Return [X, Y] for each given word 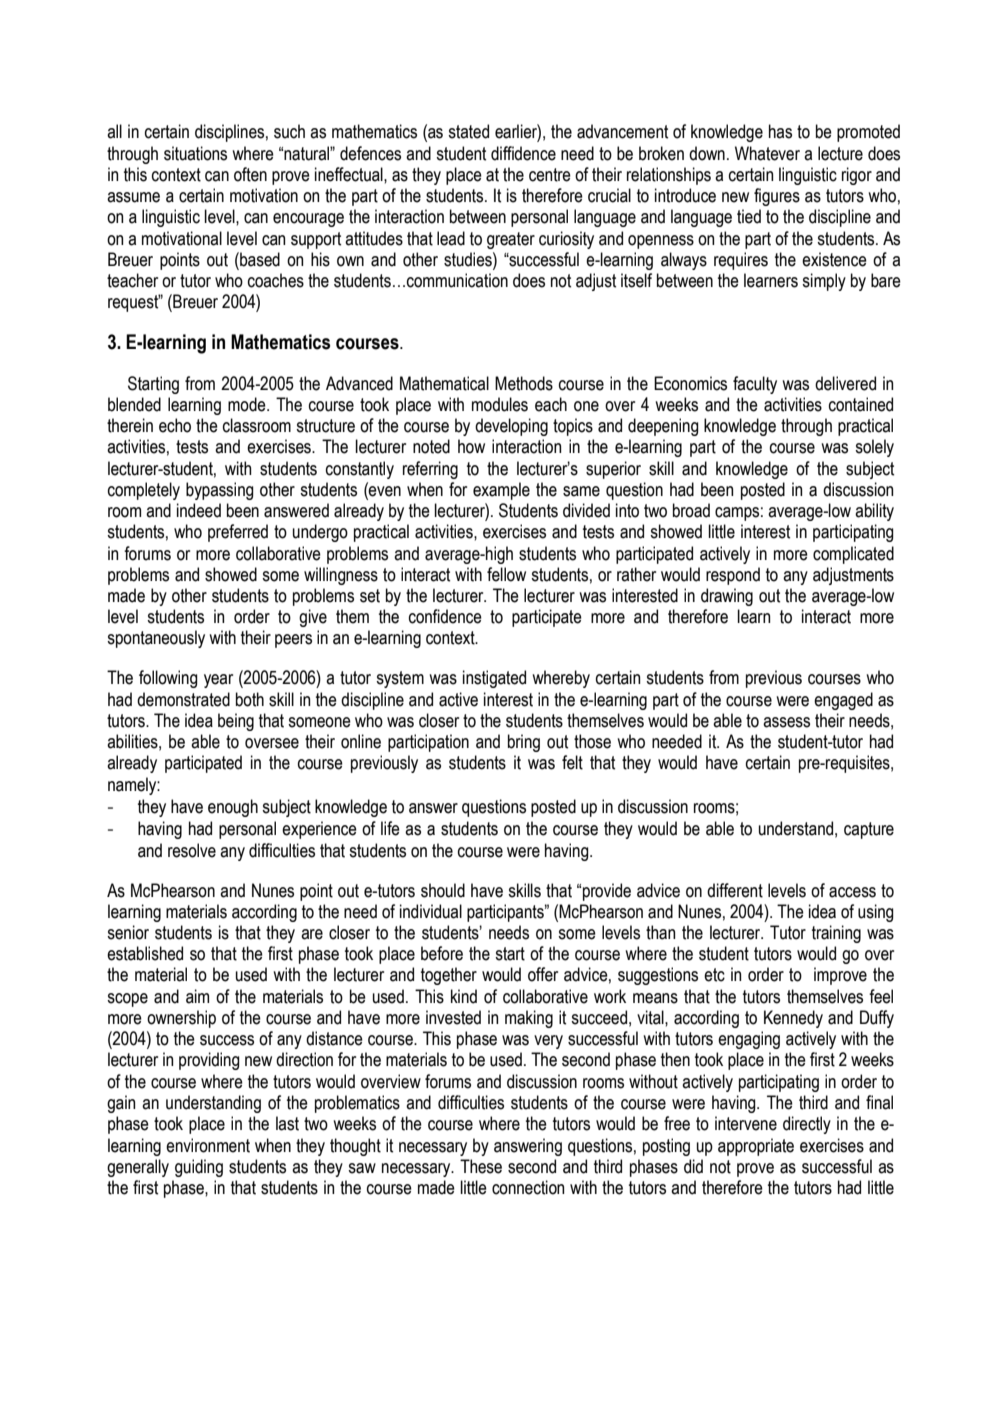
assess [786, 722]
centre [550, 175]
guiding [199, 1168]
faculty [755, 385]
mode [248, 404]
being [236, 722]
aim [197, 996]
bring [524, 743]
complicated [853, 555]
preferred [238, 533]
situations [195, 153]
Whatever [767, 153]
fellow [506, 574]
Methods [524, 383]
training [836, 934]
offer [543, 974]
